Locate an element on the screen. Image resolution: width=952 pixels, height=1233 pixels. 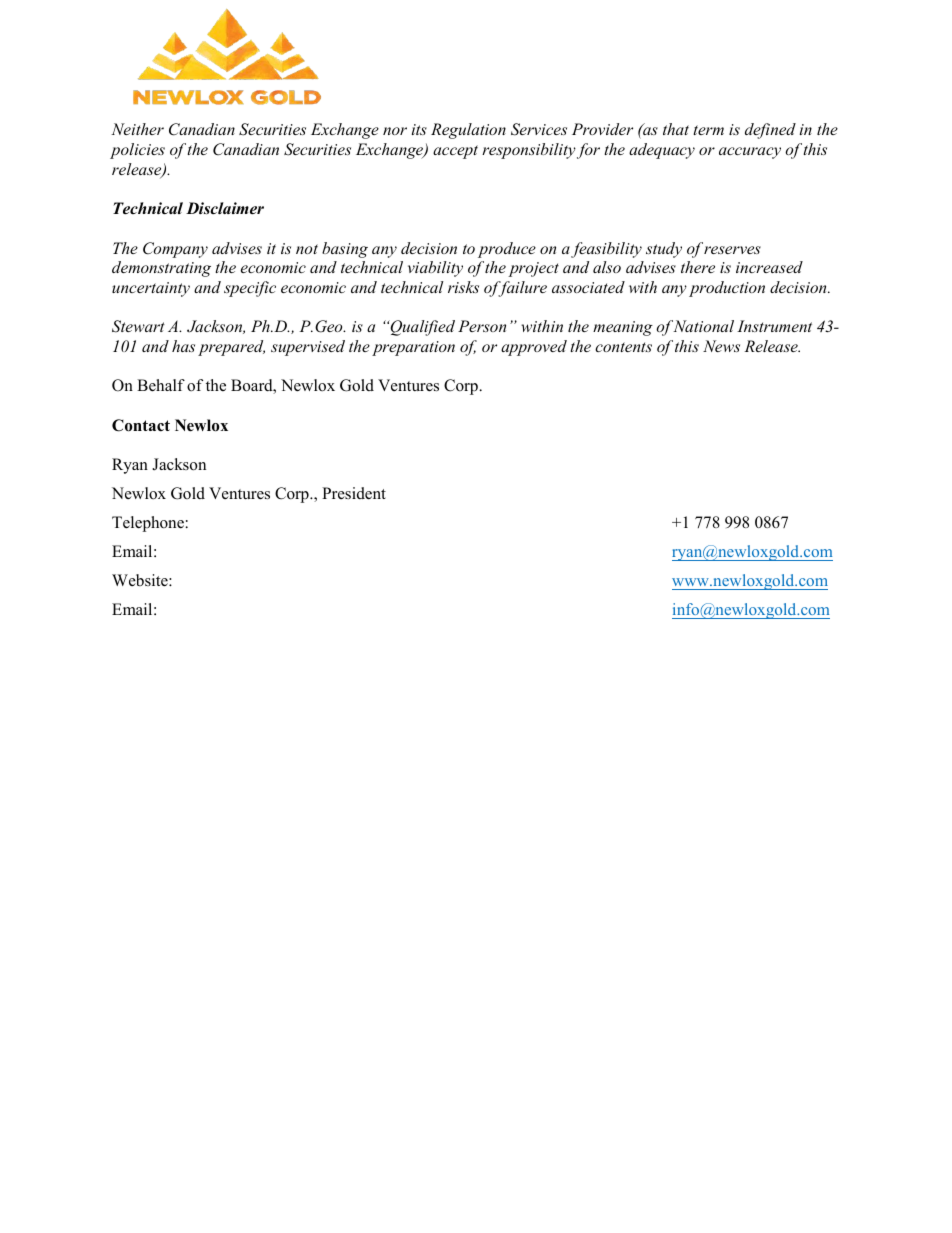
Contact is located at coordinates (141, 425).
